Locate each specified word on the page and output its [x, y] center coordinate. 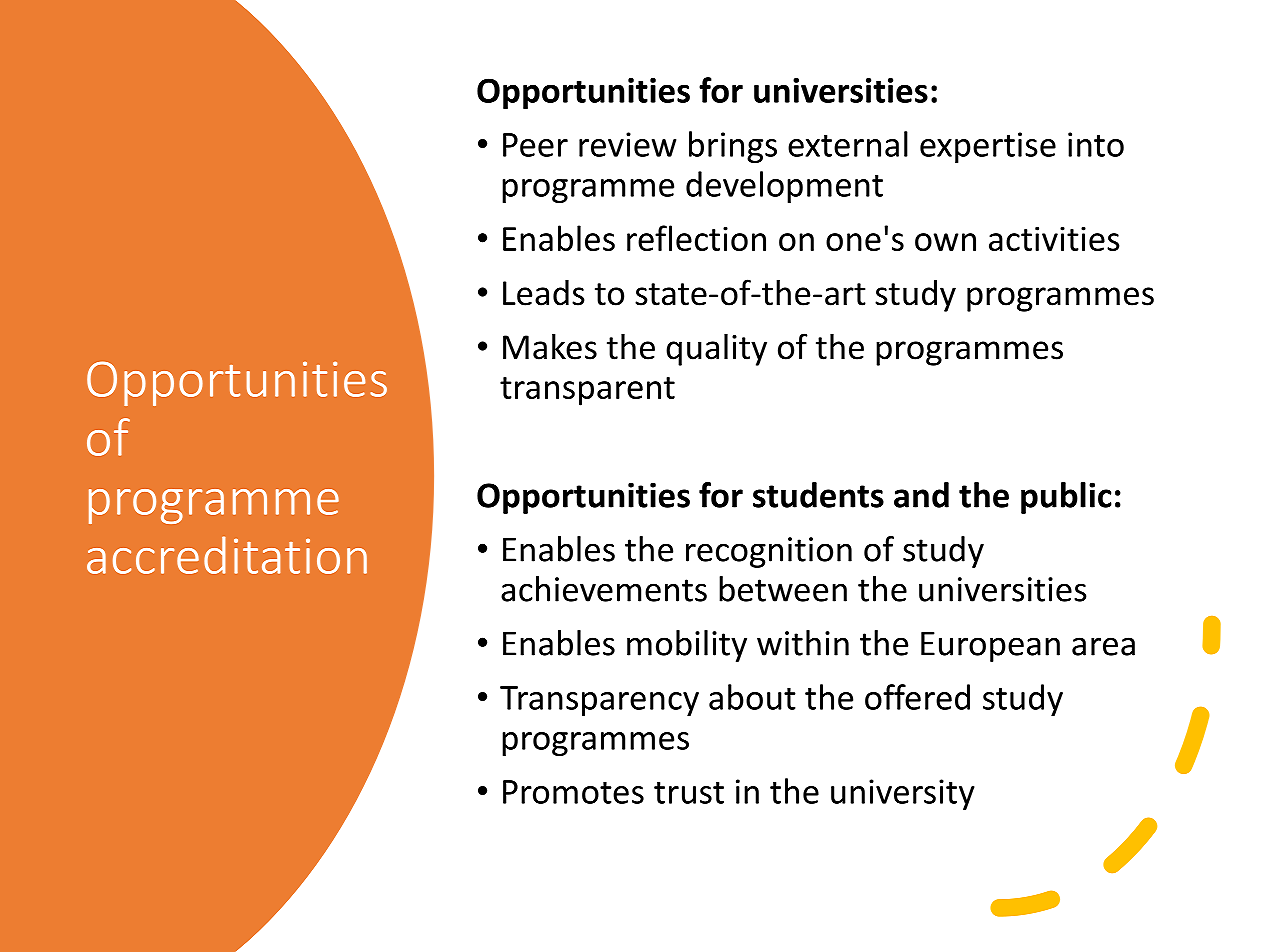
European [990, 647]
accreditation [227, 555]
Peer [535, 145]
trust [689, 793]
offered [917, 697]
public [1066, 498]
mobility [687, 646]
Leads [544, 293]
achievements [604, 589]
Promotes [573, 792]
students [818, 495]
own [945, 242]
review [627, 144]
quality [716, 350]
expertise [988, 147]
